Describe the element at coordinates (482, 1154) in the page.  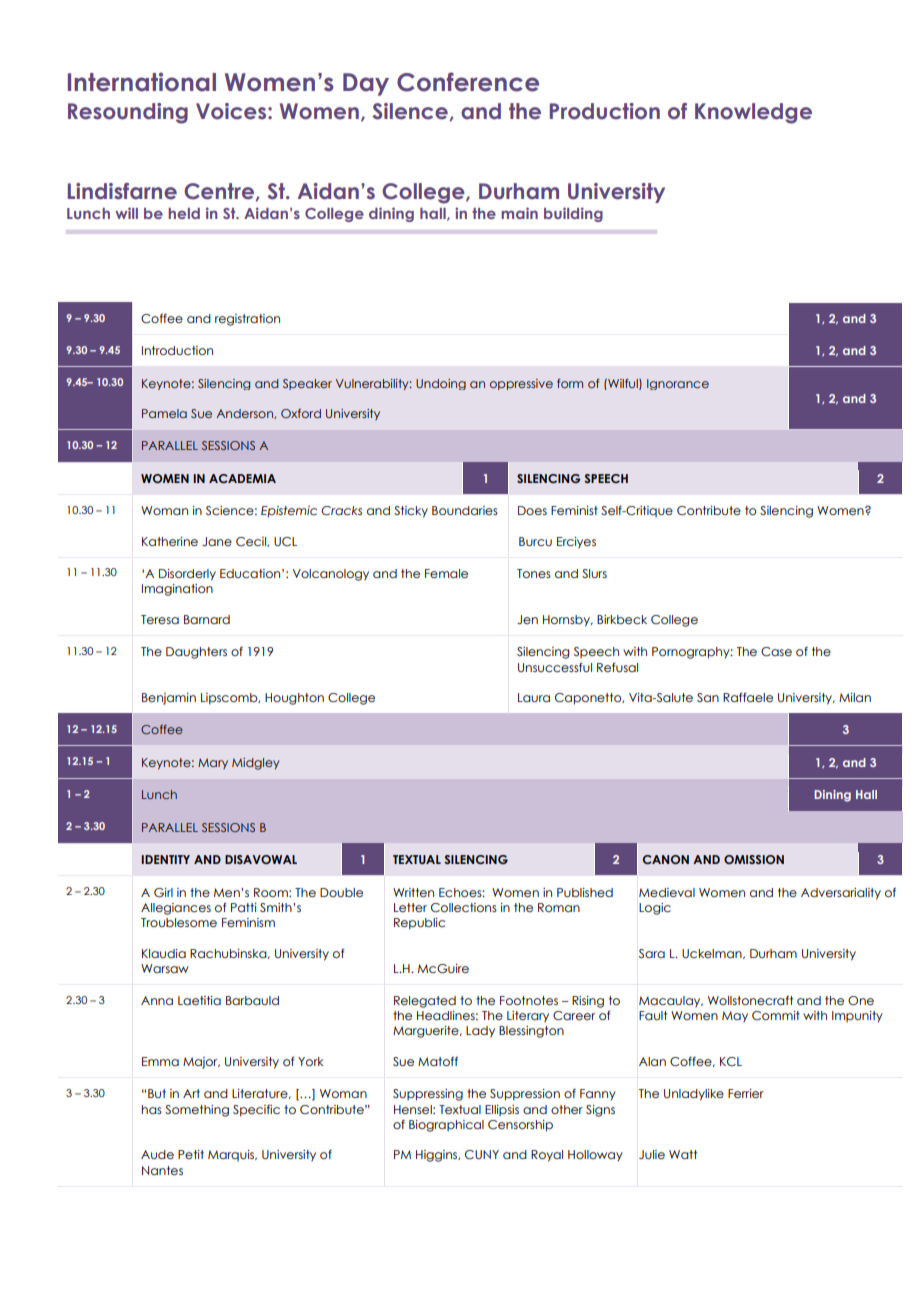
I see `CUNY` at that location.
